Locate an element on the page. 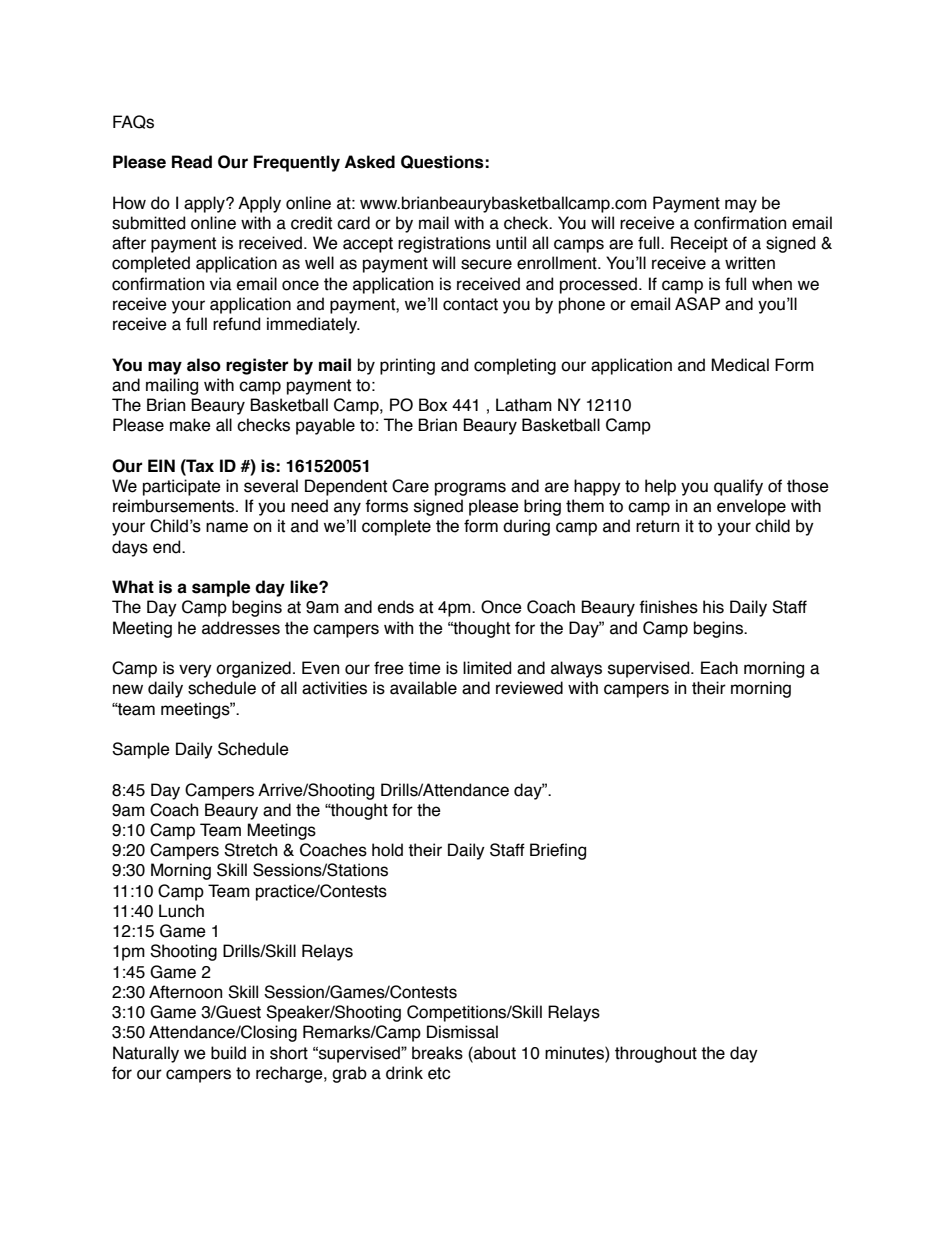  addresses is located at coordinates (241, 628).
